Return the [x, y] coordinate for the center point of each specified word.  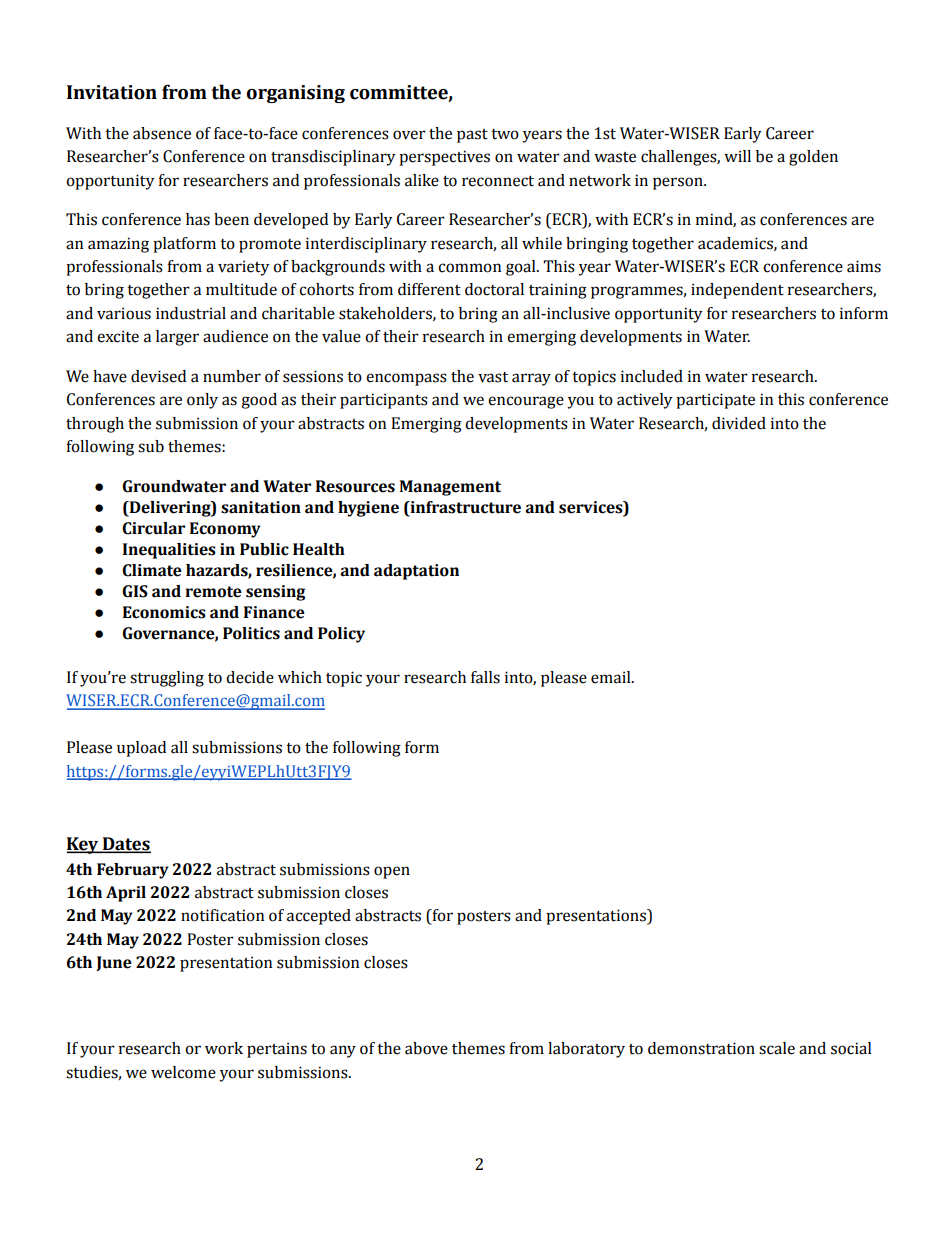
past [472, 136]
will [737, 156]
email [612, 677]
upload [141, 749]
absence [162, 133]
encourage [526, 402]
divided [739, 423]
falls [485, 677]
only [202, 401]
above [426, 1048]
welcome [183, 1072]
